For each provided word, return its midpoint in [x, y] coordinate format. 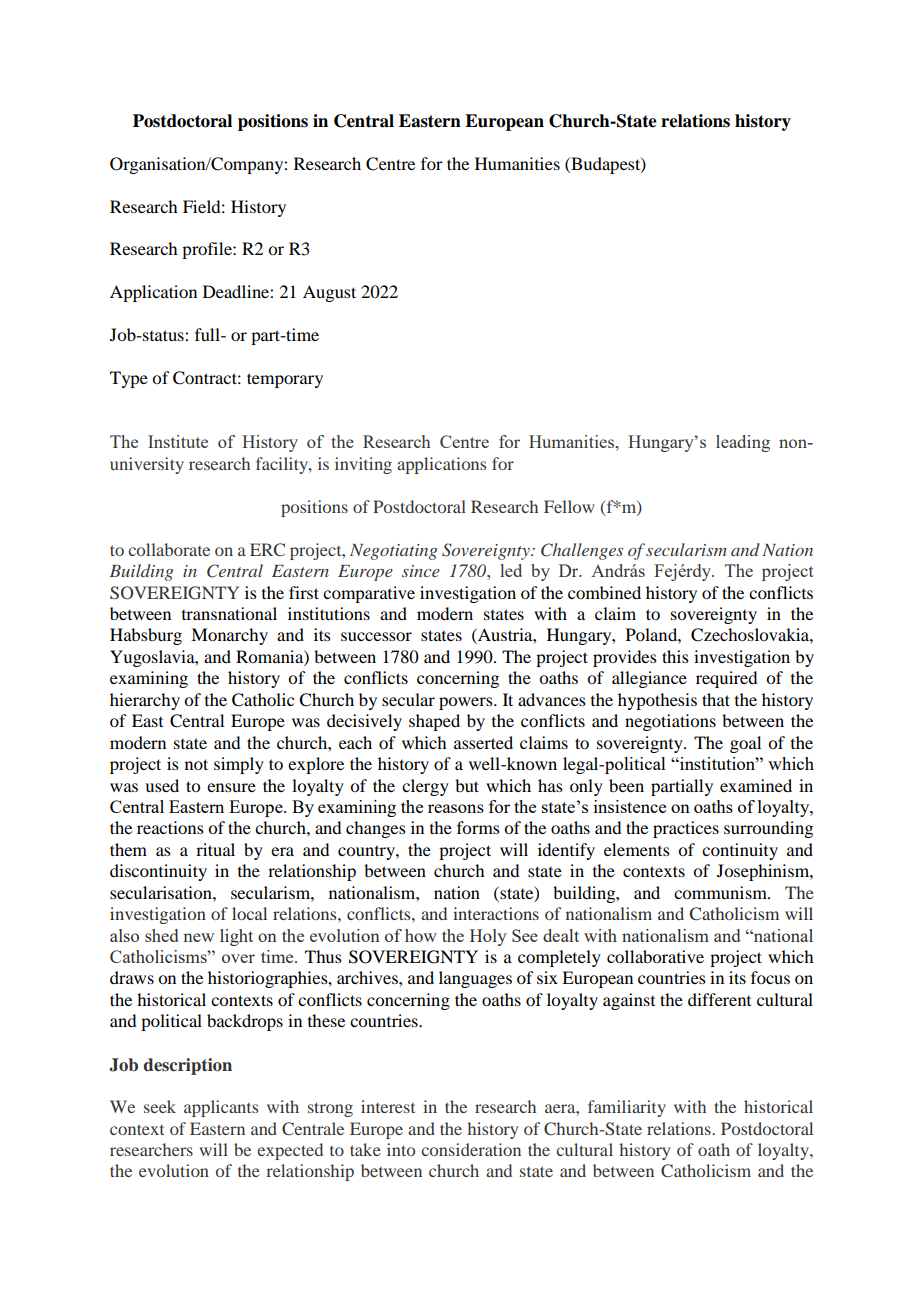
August [329, 293]
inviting [363, 465]
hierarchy [145, 701]
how [421, 935]
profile [208, 250]
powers [467, 703]
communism [721, 892]
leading [743, 443]
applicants [221, 1108]
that [716, 699]
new [198, 937]
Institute [178, 441]
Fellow [569, 506]
